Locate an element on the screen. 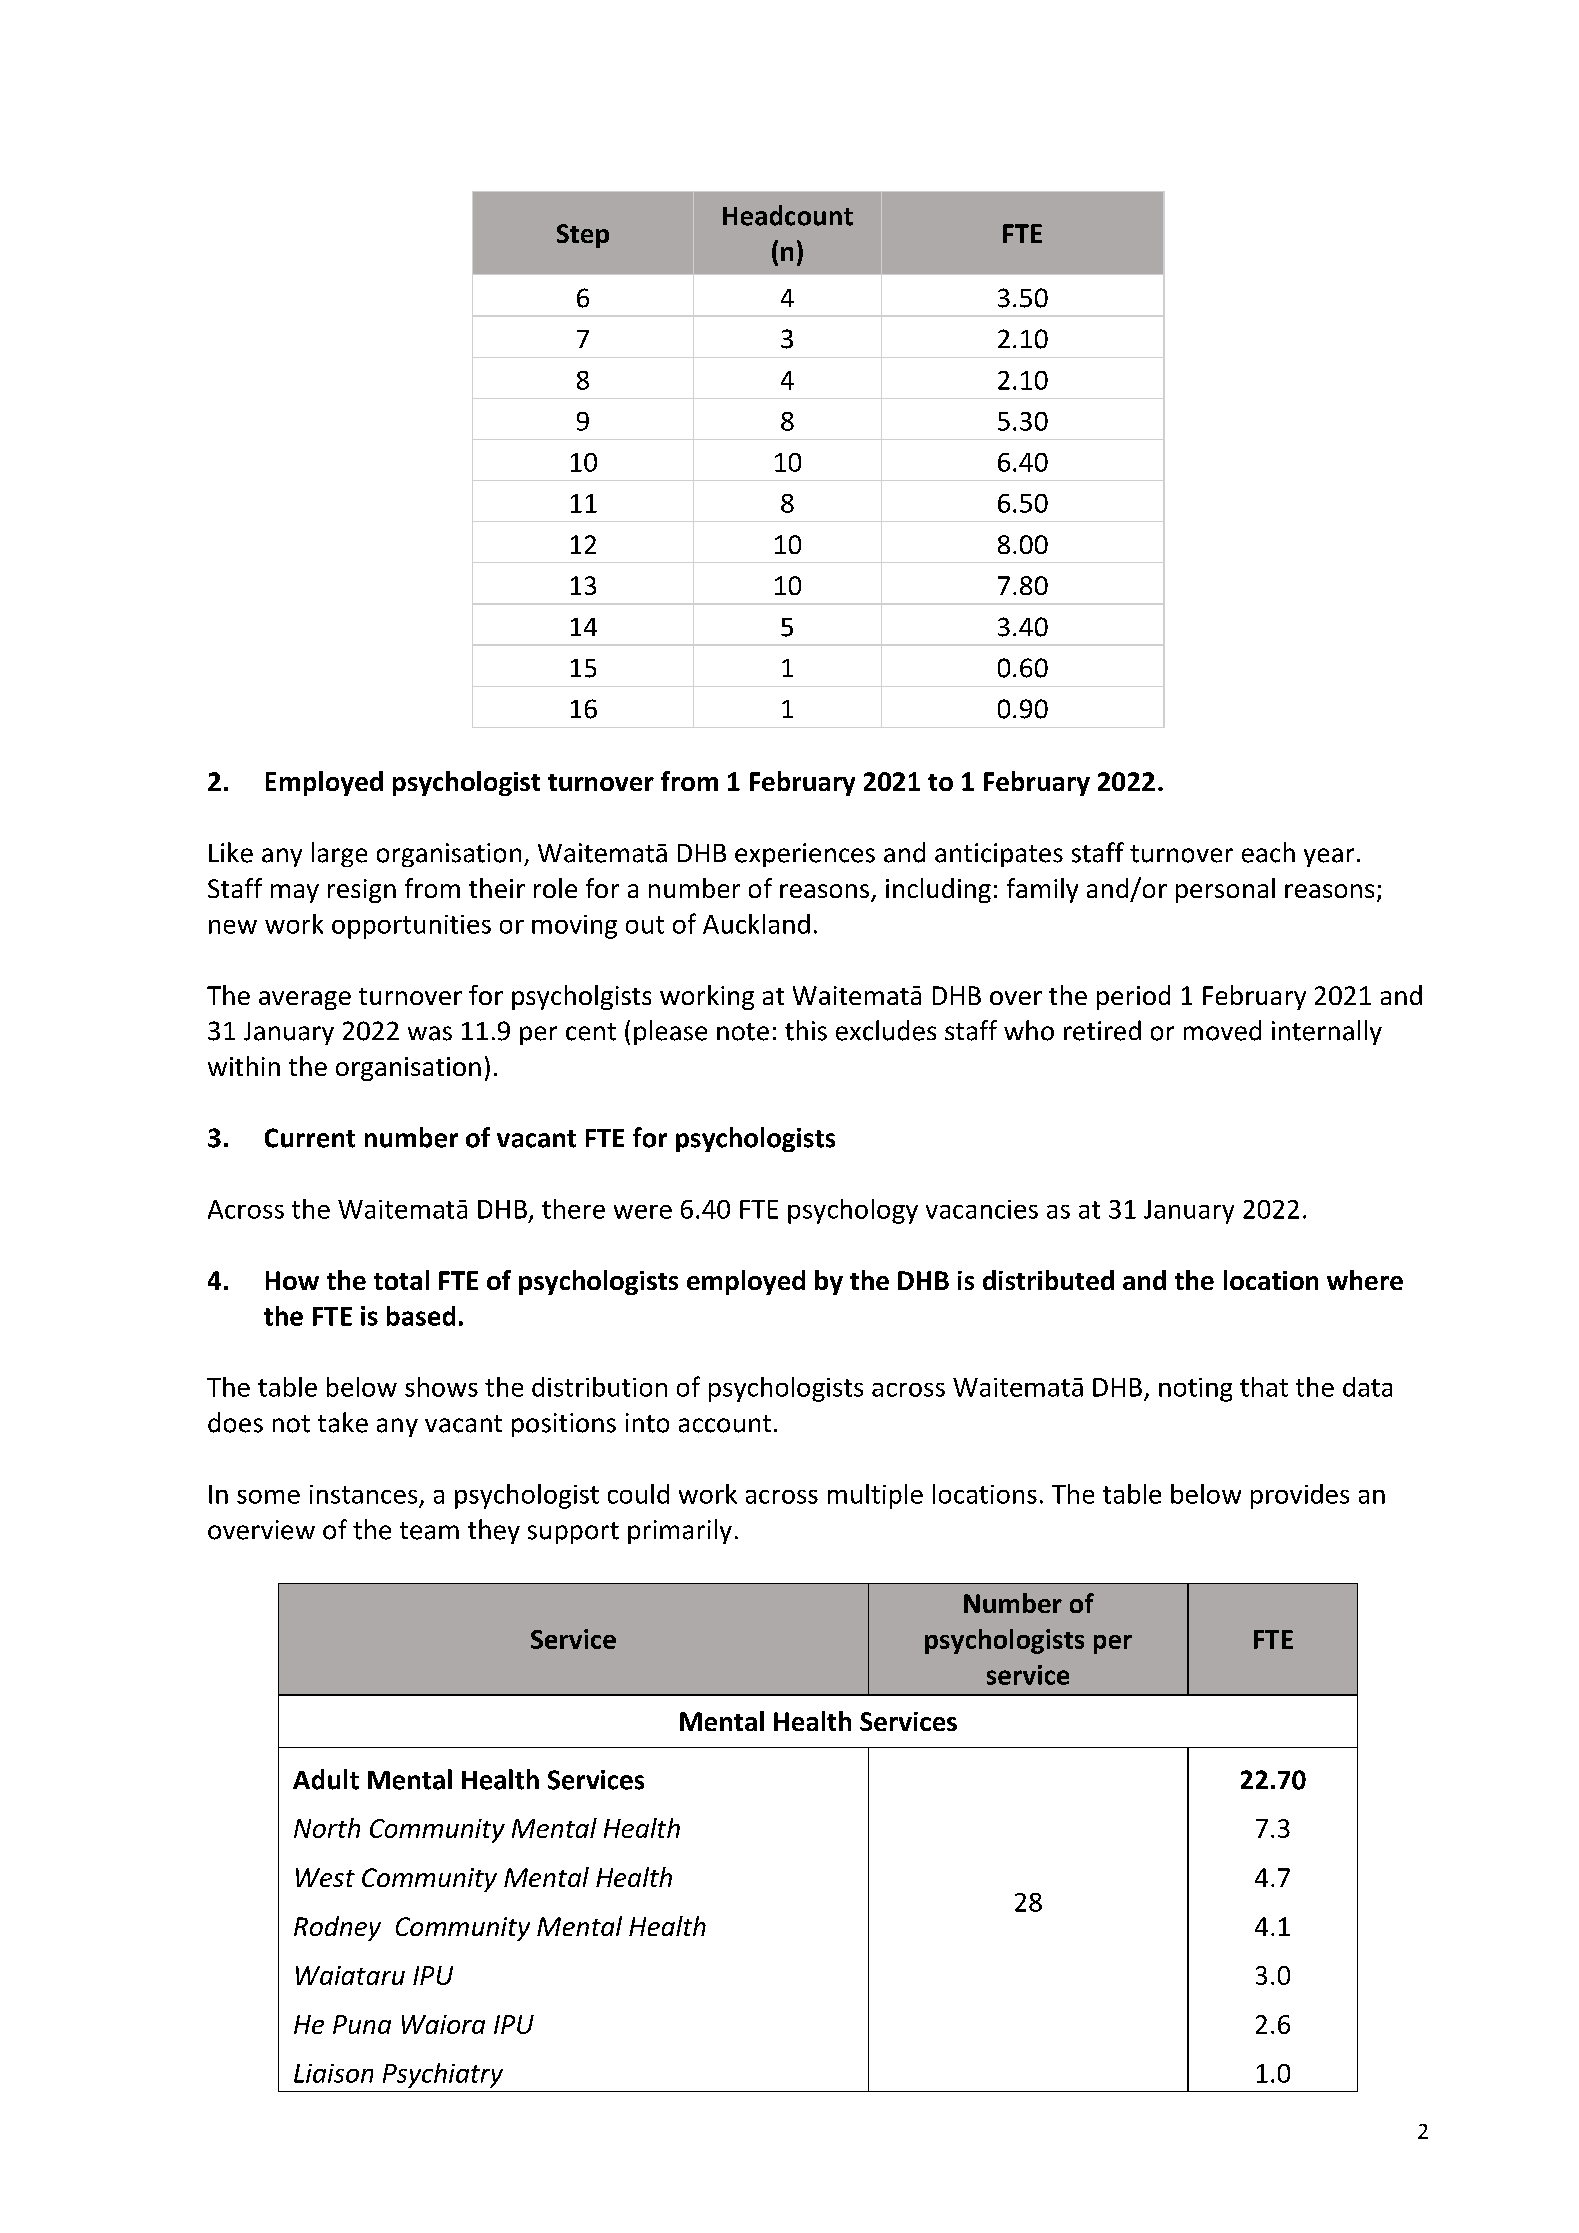 The width and height of the screenshot is (1579, 2233). Psychiatry is located at coordinates (443, 2075).
